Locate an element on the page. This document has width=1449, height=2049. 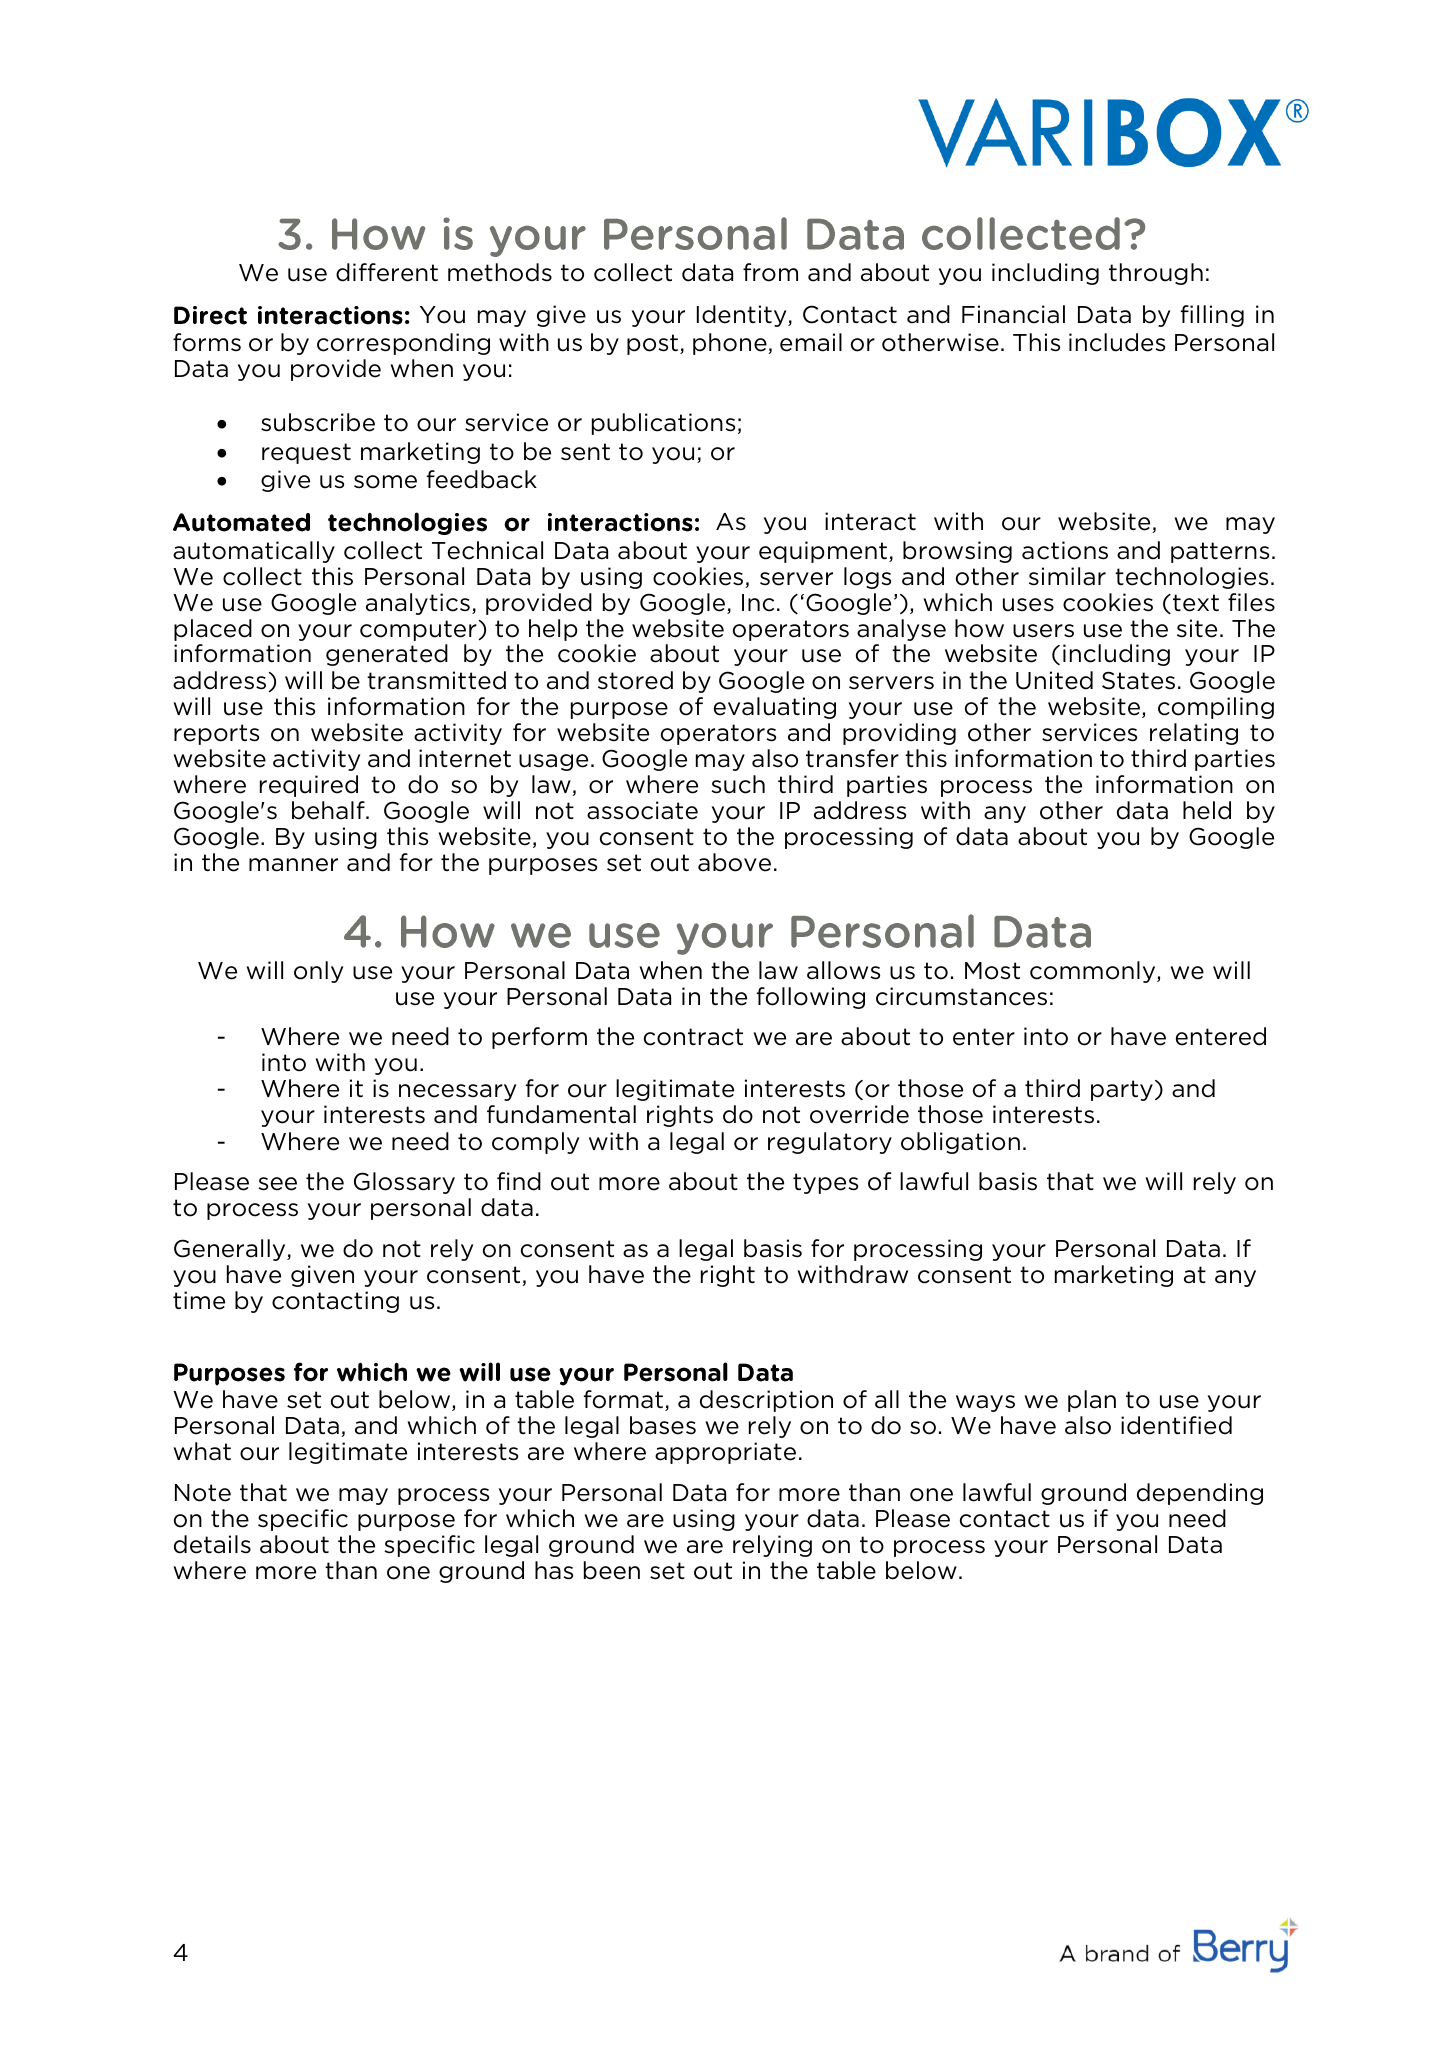
different is located at coordinates (387, 272).
